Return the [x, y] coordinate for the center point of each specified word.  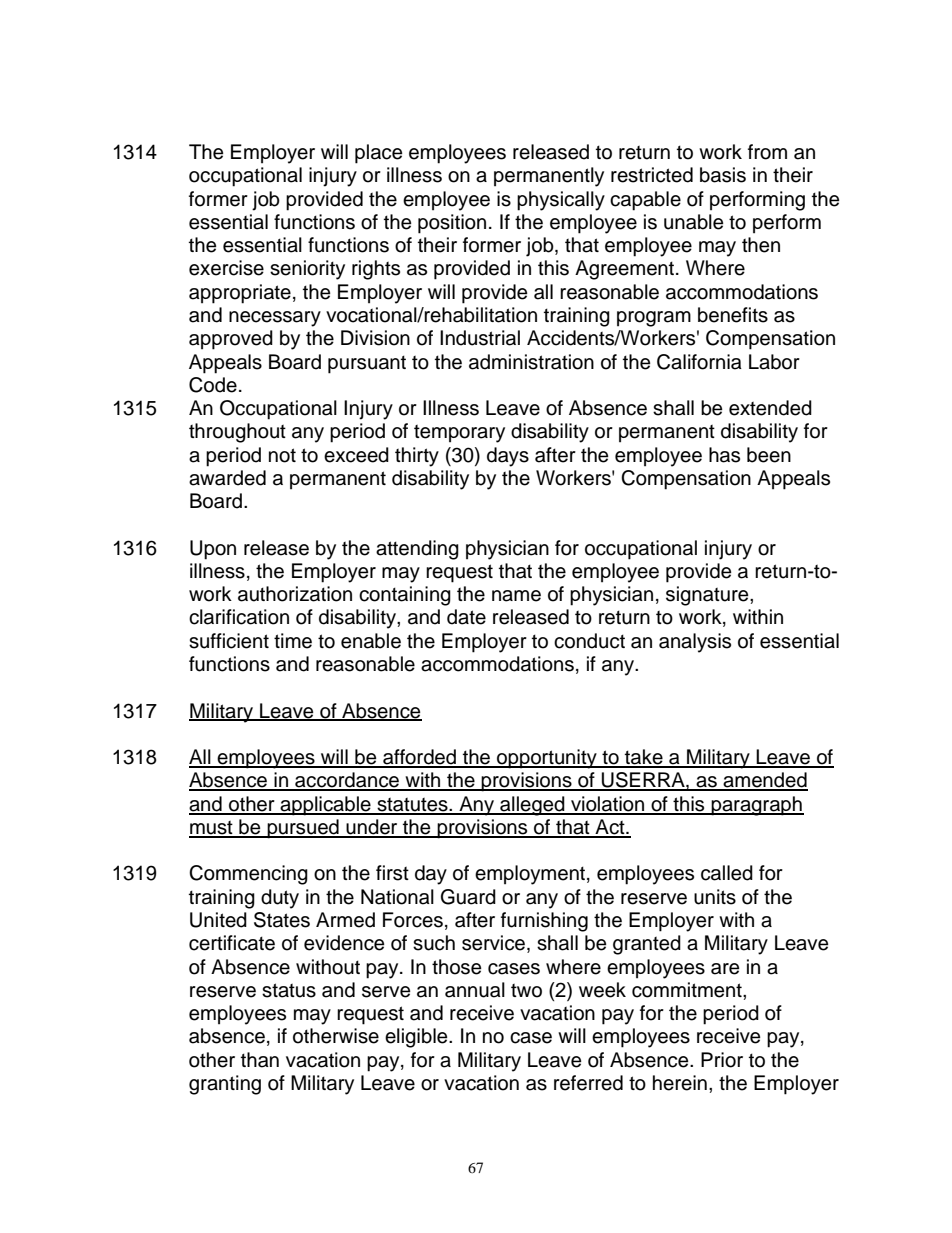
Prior [722, 1060]
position [452, 224]
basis [723, 175]
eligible [417, 1038]
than [260, 1060]
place [378, 154]
